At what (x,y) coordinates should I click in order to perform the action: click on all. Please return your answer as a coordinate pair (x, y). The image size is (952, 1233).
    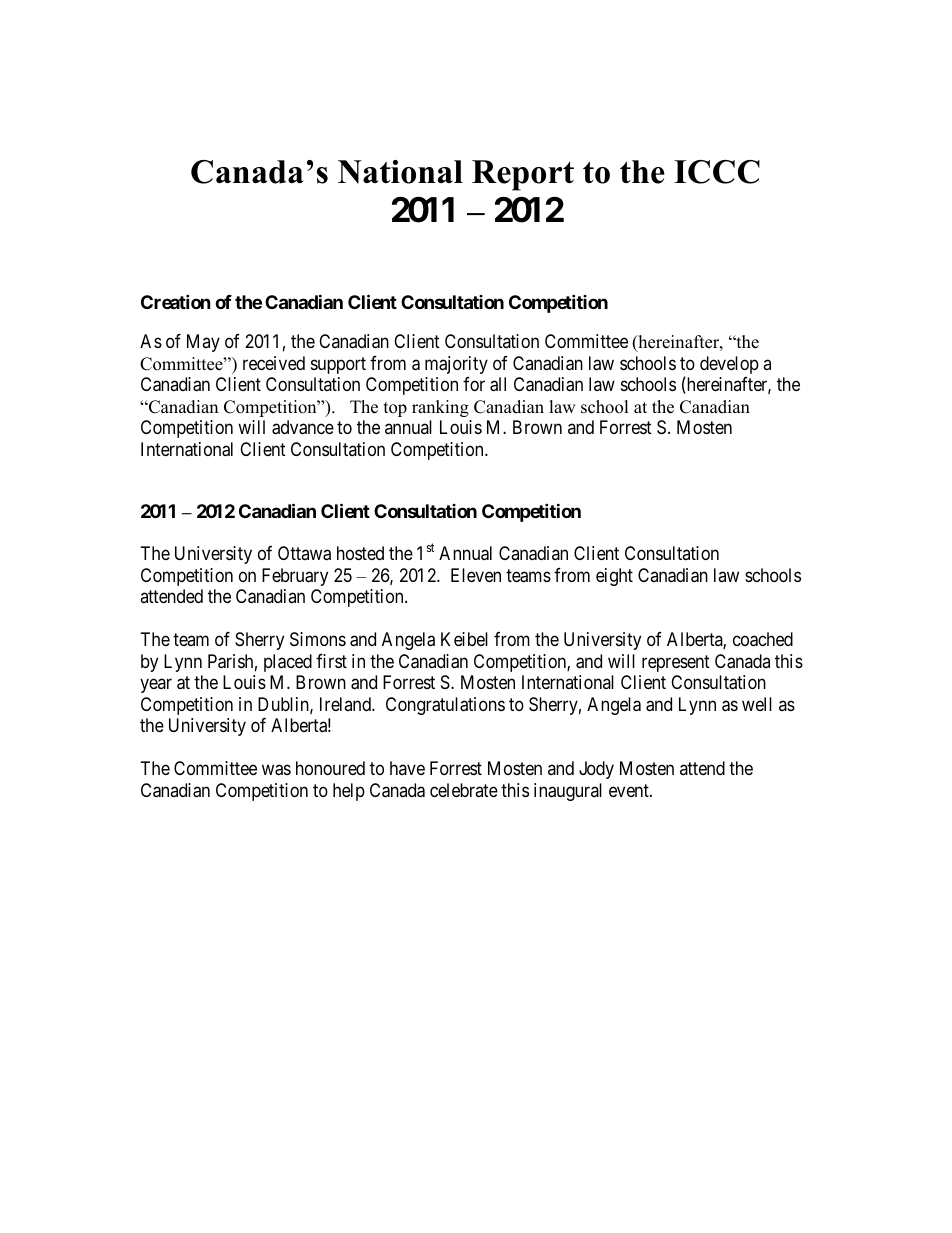
    Looking at the image, I should click on (498, 384).
